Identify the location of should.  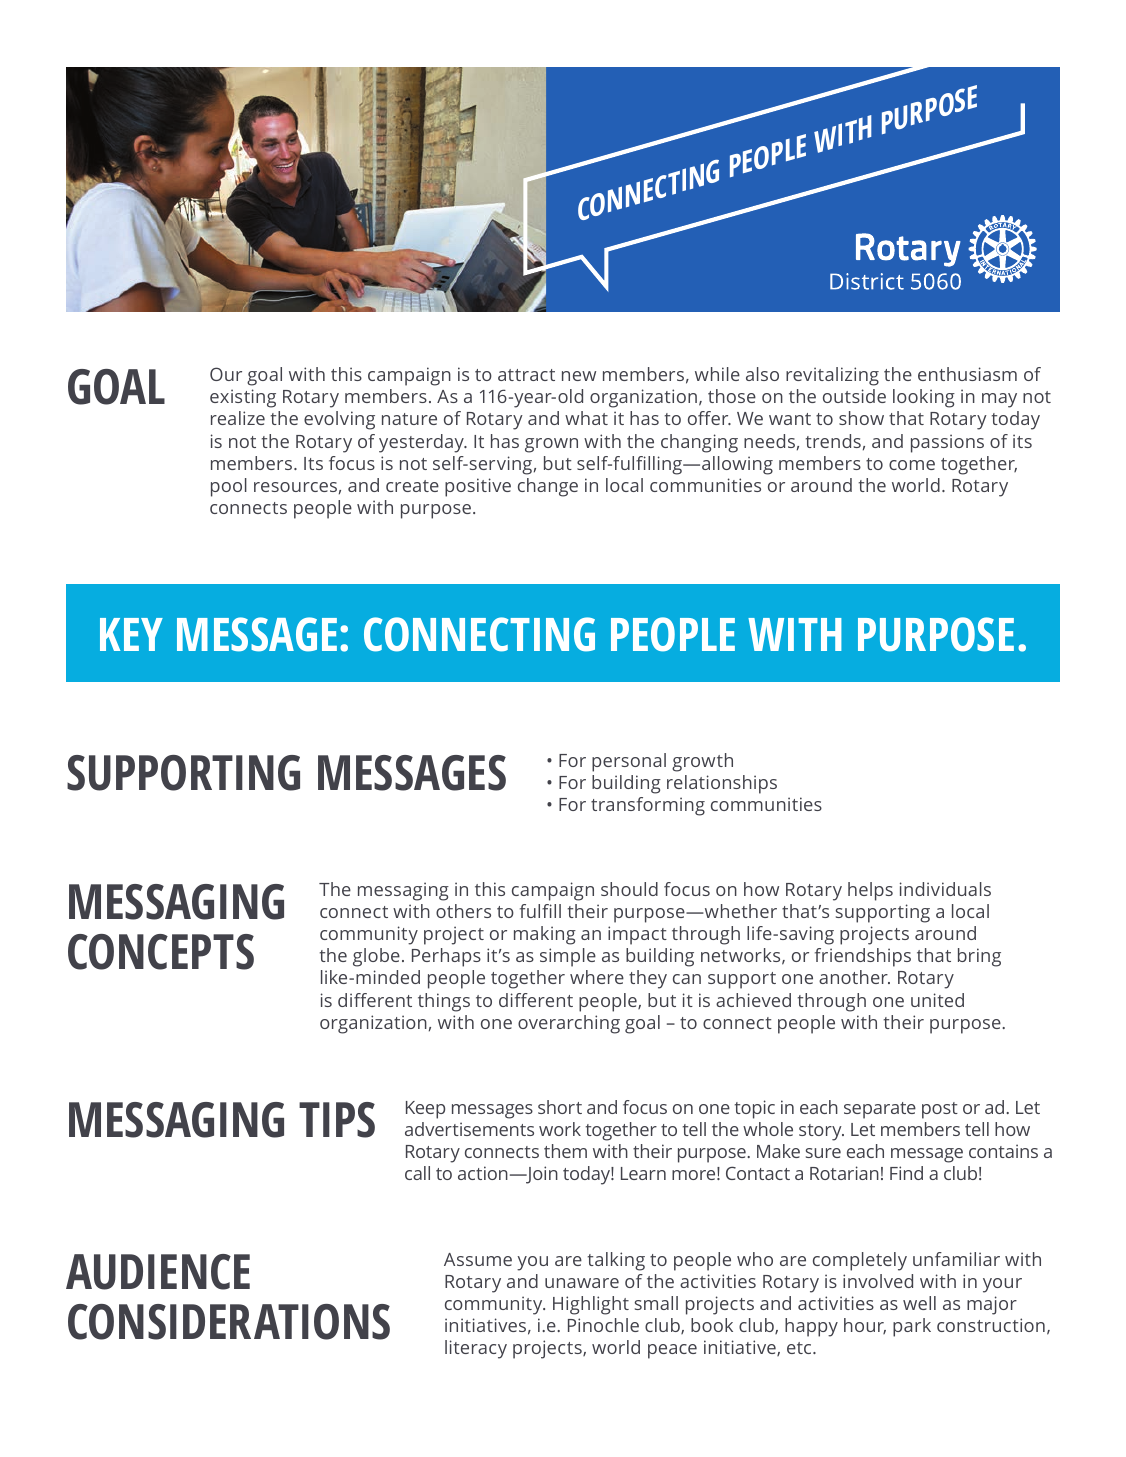
(629, 889).
